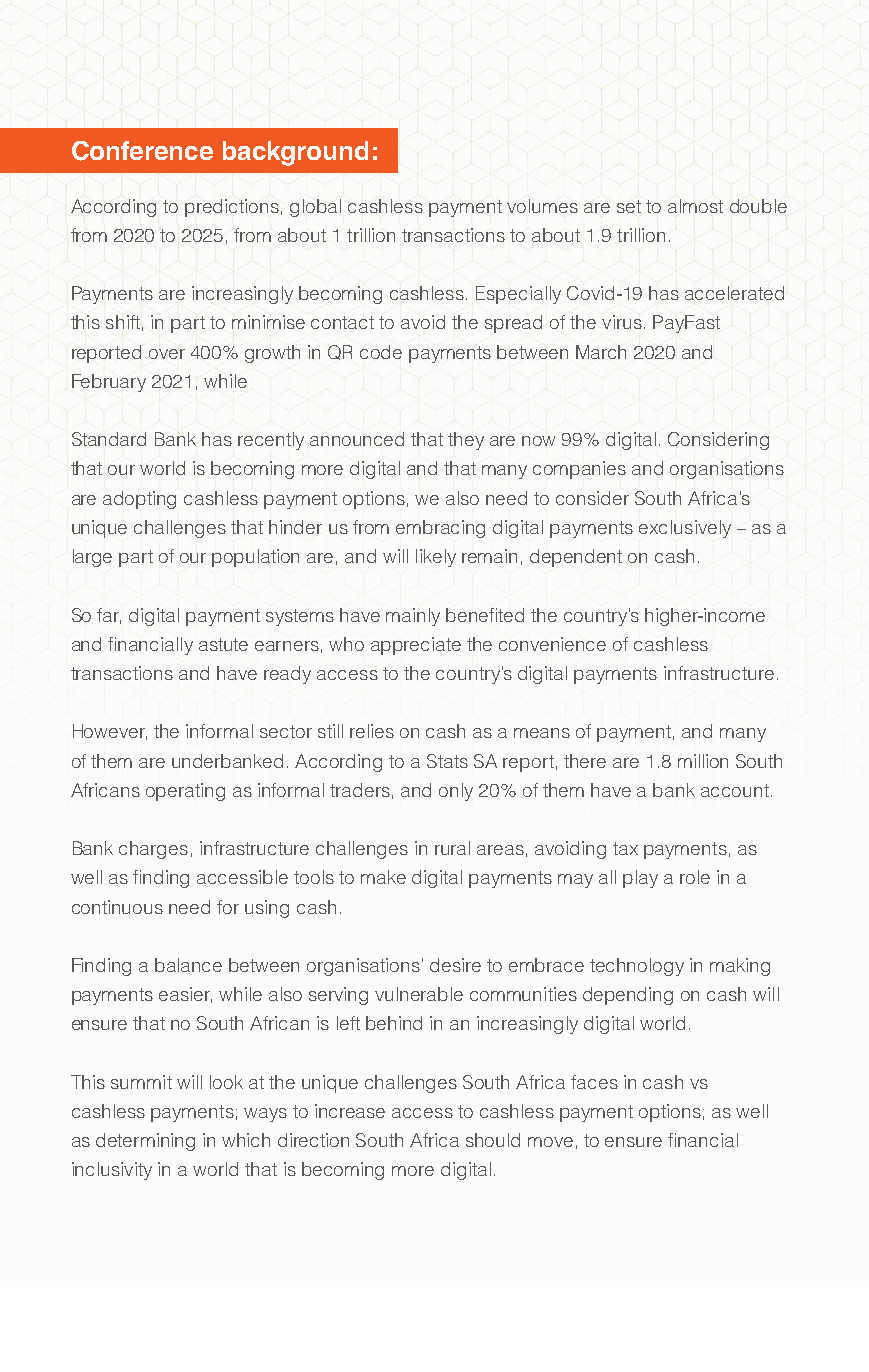  Describe the element at coordinates (493, 1140) in the document. I see `should` at that location.
